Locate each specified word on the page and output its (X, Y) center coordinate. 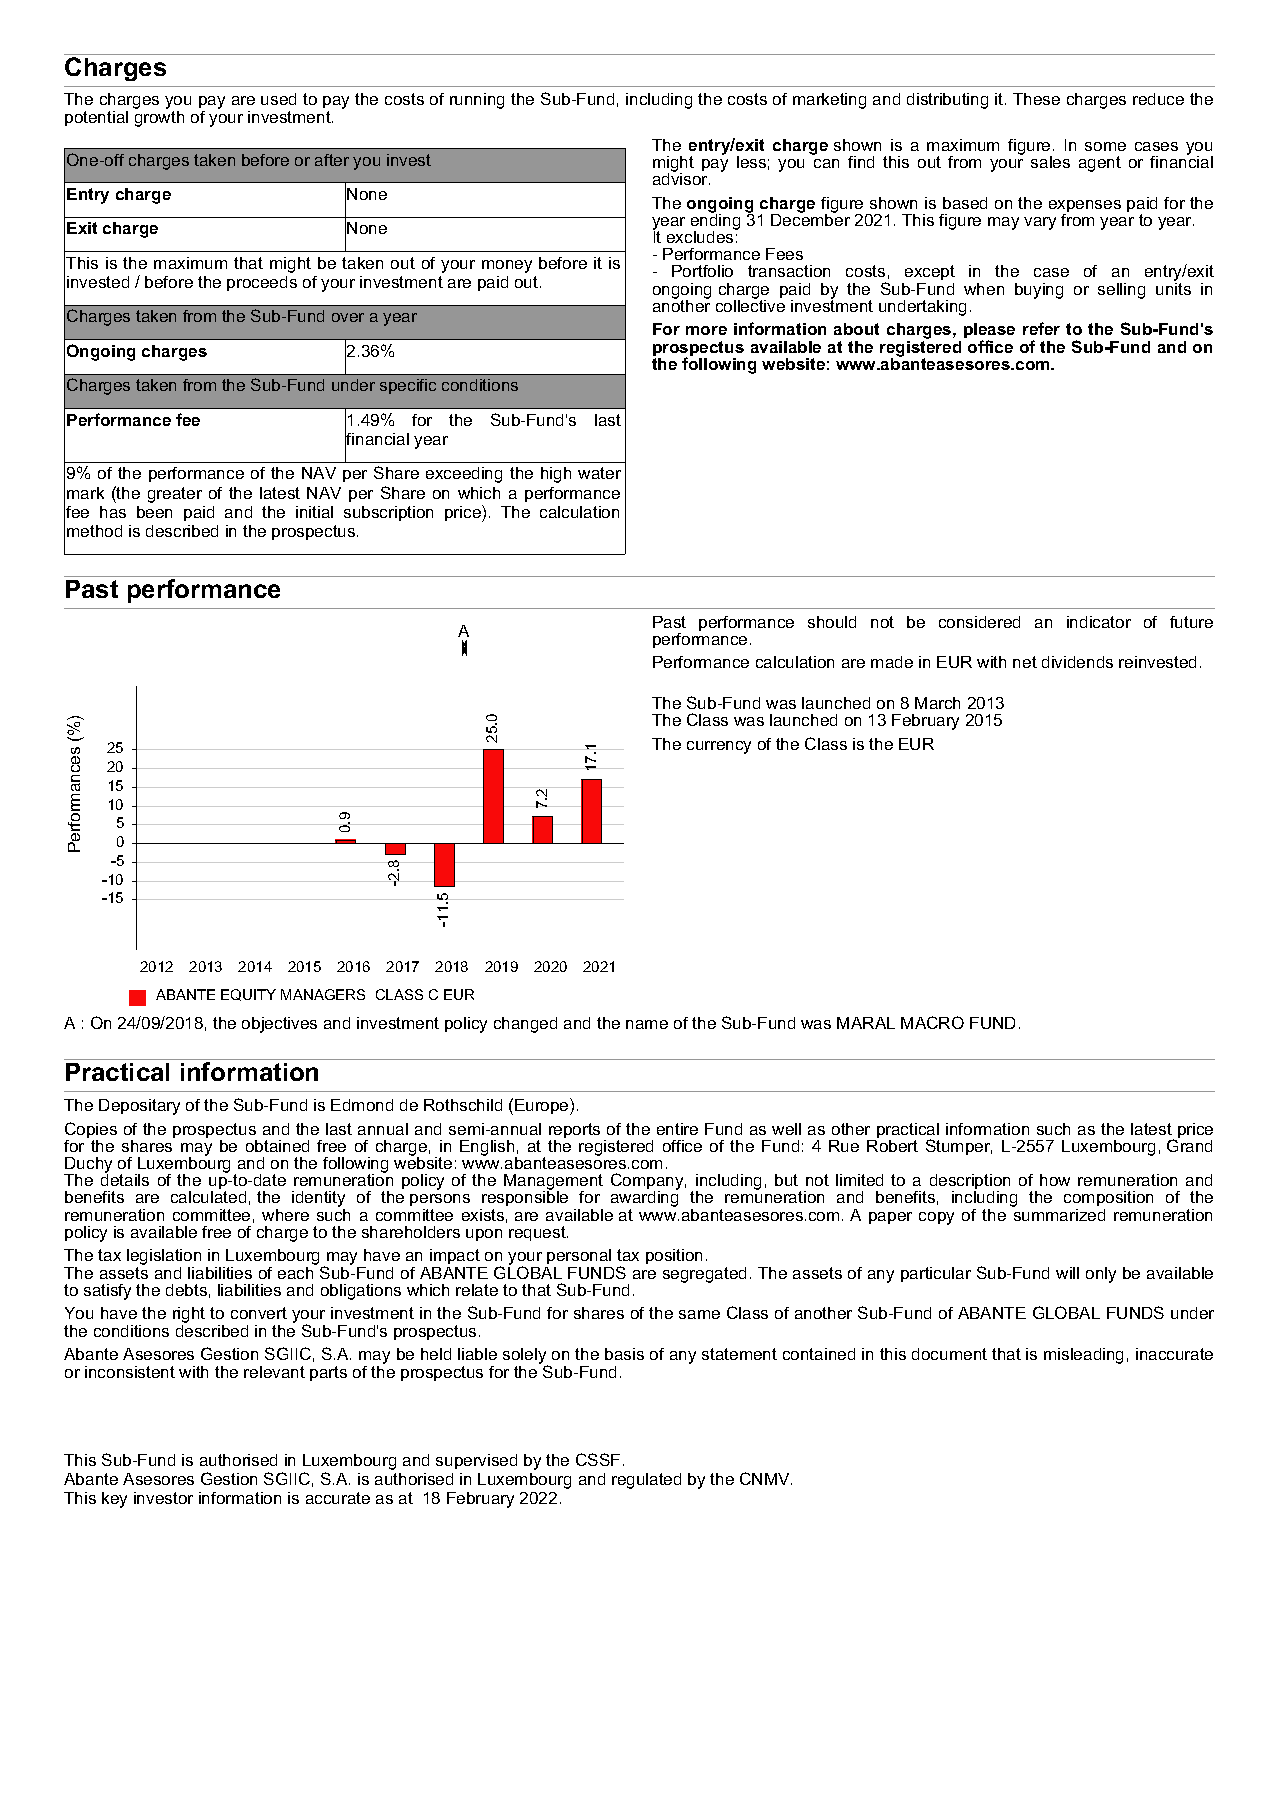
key (114, 1500)
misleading (1083, 1356)
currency (719, 747)
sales (1050, 162)
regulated (646, 1481)
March (937, 703)
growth (159, 117)
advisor (681, 177)
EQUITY (248, 995)
